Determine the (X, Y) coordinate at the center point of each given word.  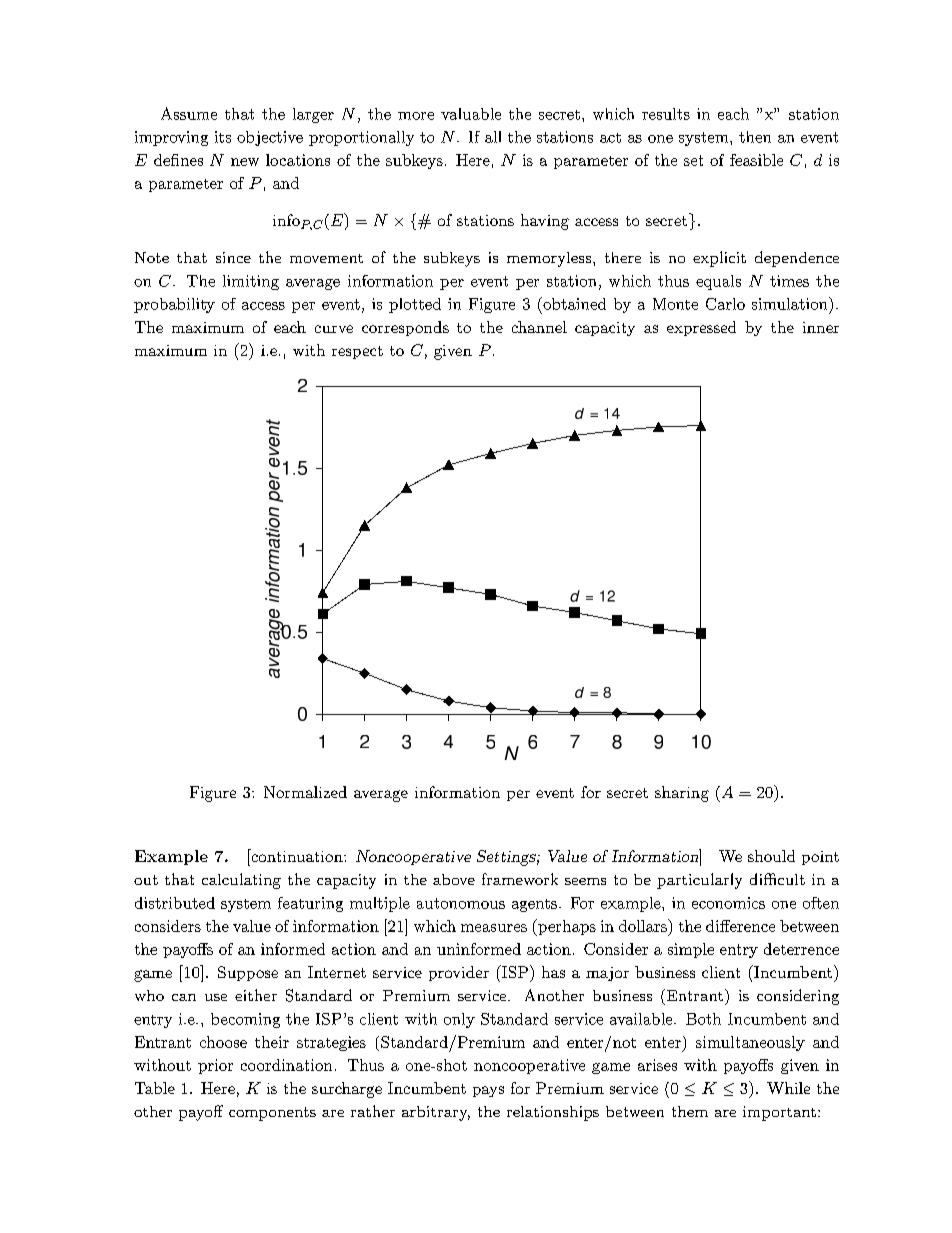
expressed (701, 328)
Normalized (305, 792)
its (223, 137)
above (454, 879)
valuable (471, 114)
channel (539, 327)
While (788, 1088)
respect (357, 352)
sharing (682, 794)
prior (215, 1066)
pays (488, 1091)
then (755, 137)
